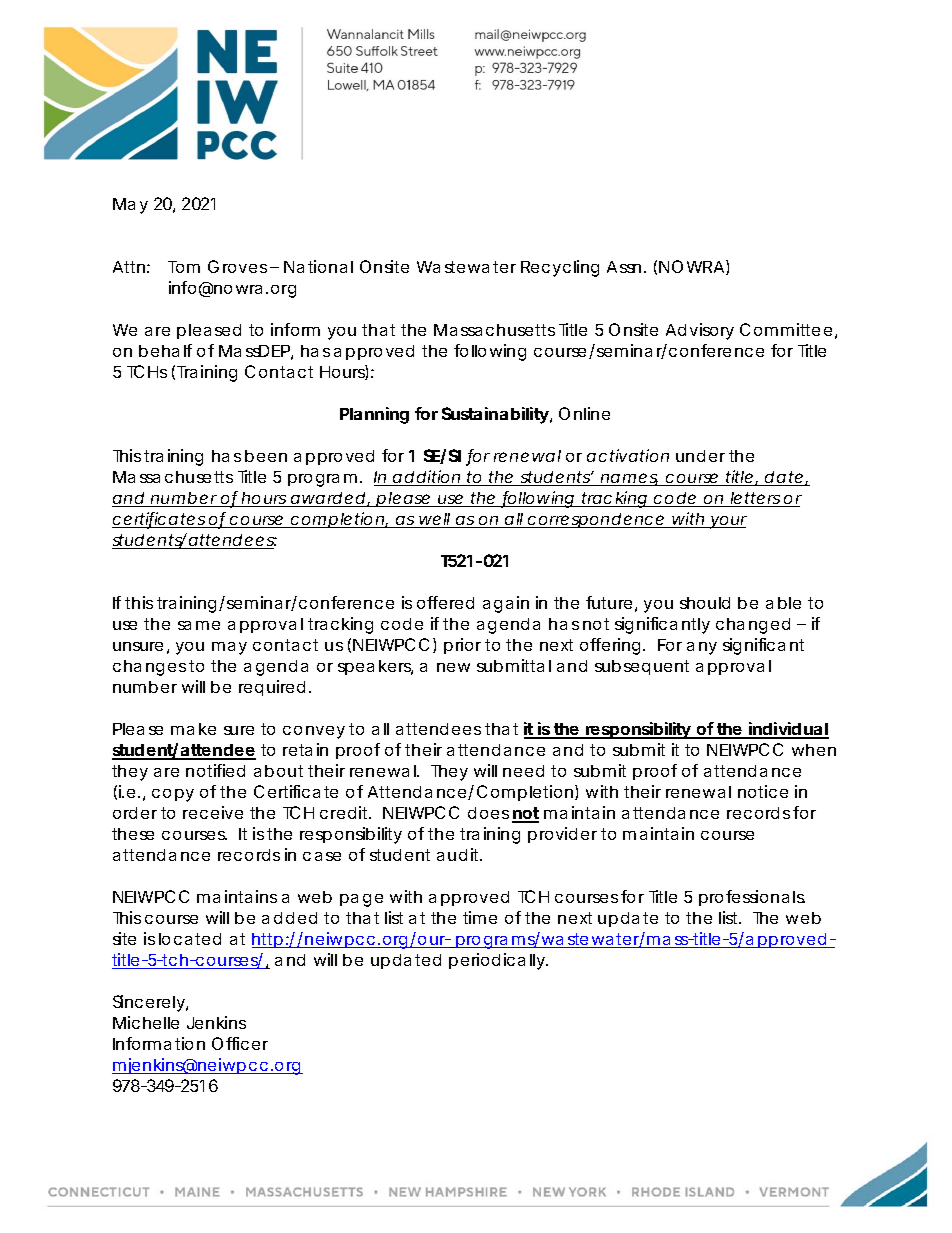  What do you see at coordinates (497, 961) in the page?
I see `periodically` at bounding box center [497, 961].
